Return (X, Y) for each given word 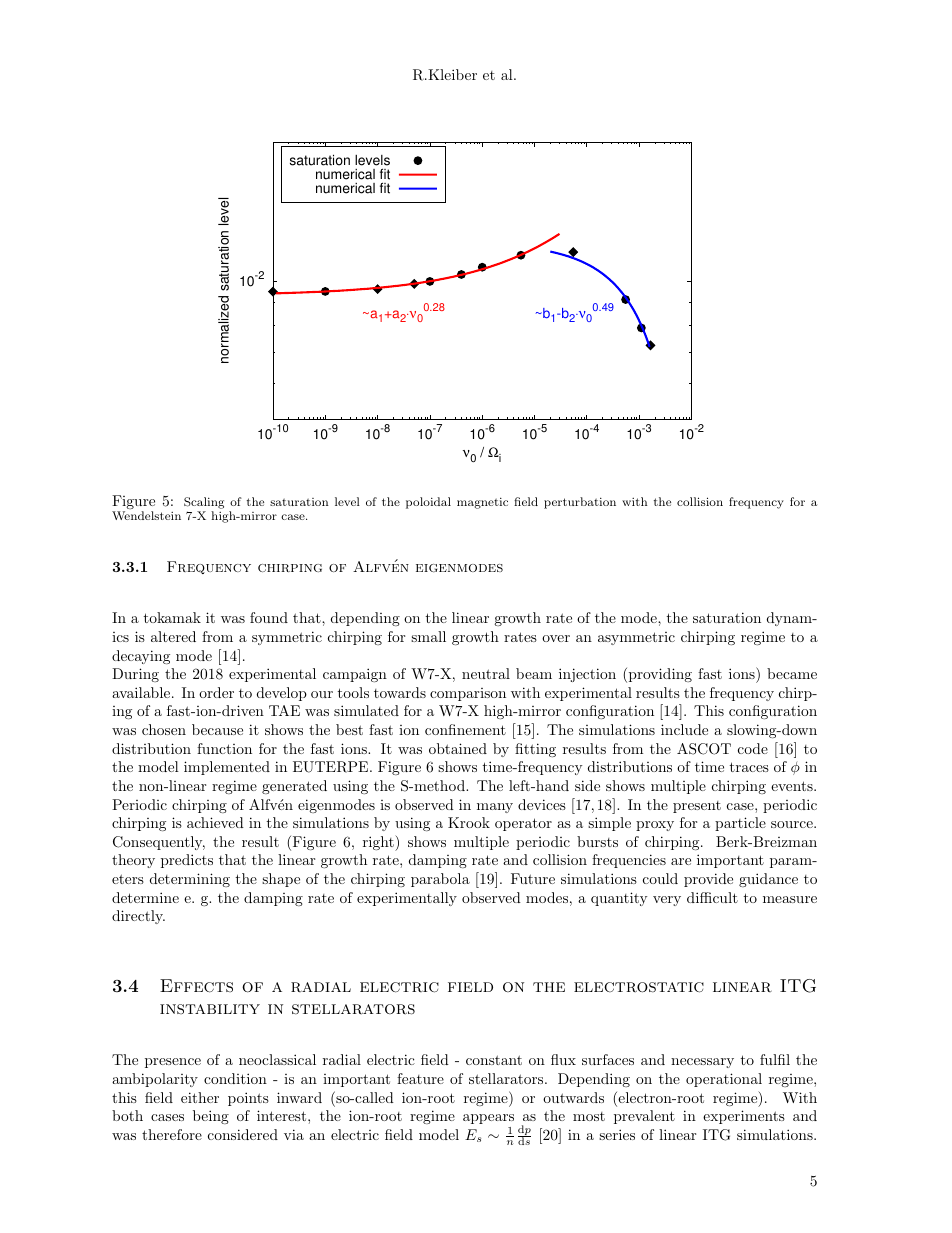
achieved (215, 822)
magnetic (482, 503)
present (697, 807)
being (211, 1117)
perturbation (580, 503)
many (495, 808)
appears (488, 1119)
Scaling (204, 503)
